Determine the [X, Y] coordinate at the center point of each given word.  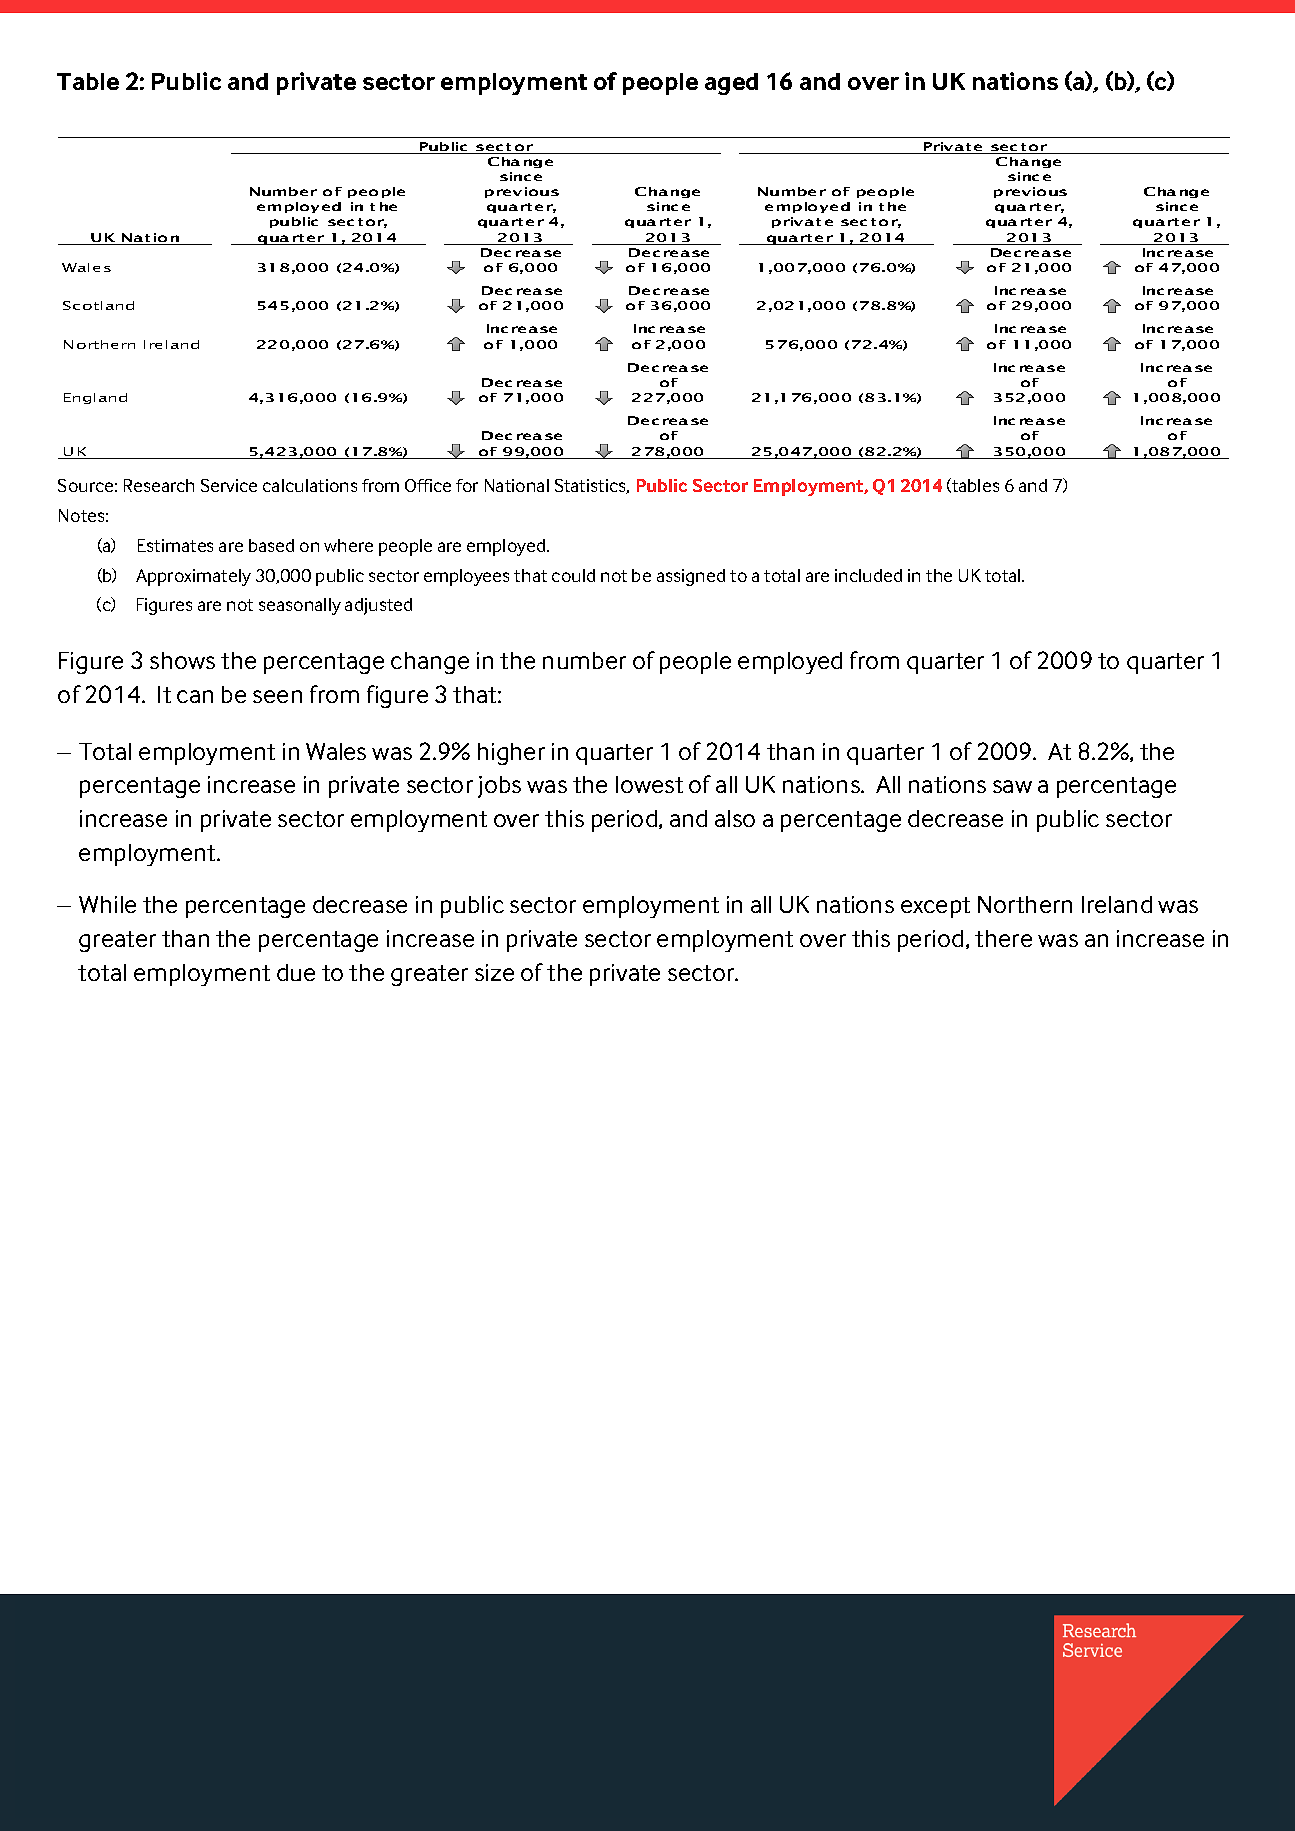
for [467, 485]
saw [1012, 786]
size [494, 972]
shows [182, 660]
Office [428, 485]
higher [511, 754]
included [868, 575]
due [296, 972]
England [95, 398]
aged [731, 84]
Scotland [98, 305]
